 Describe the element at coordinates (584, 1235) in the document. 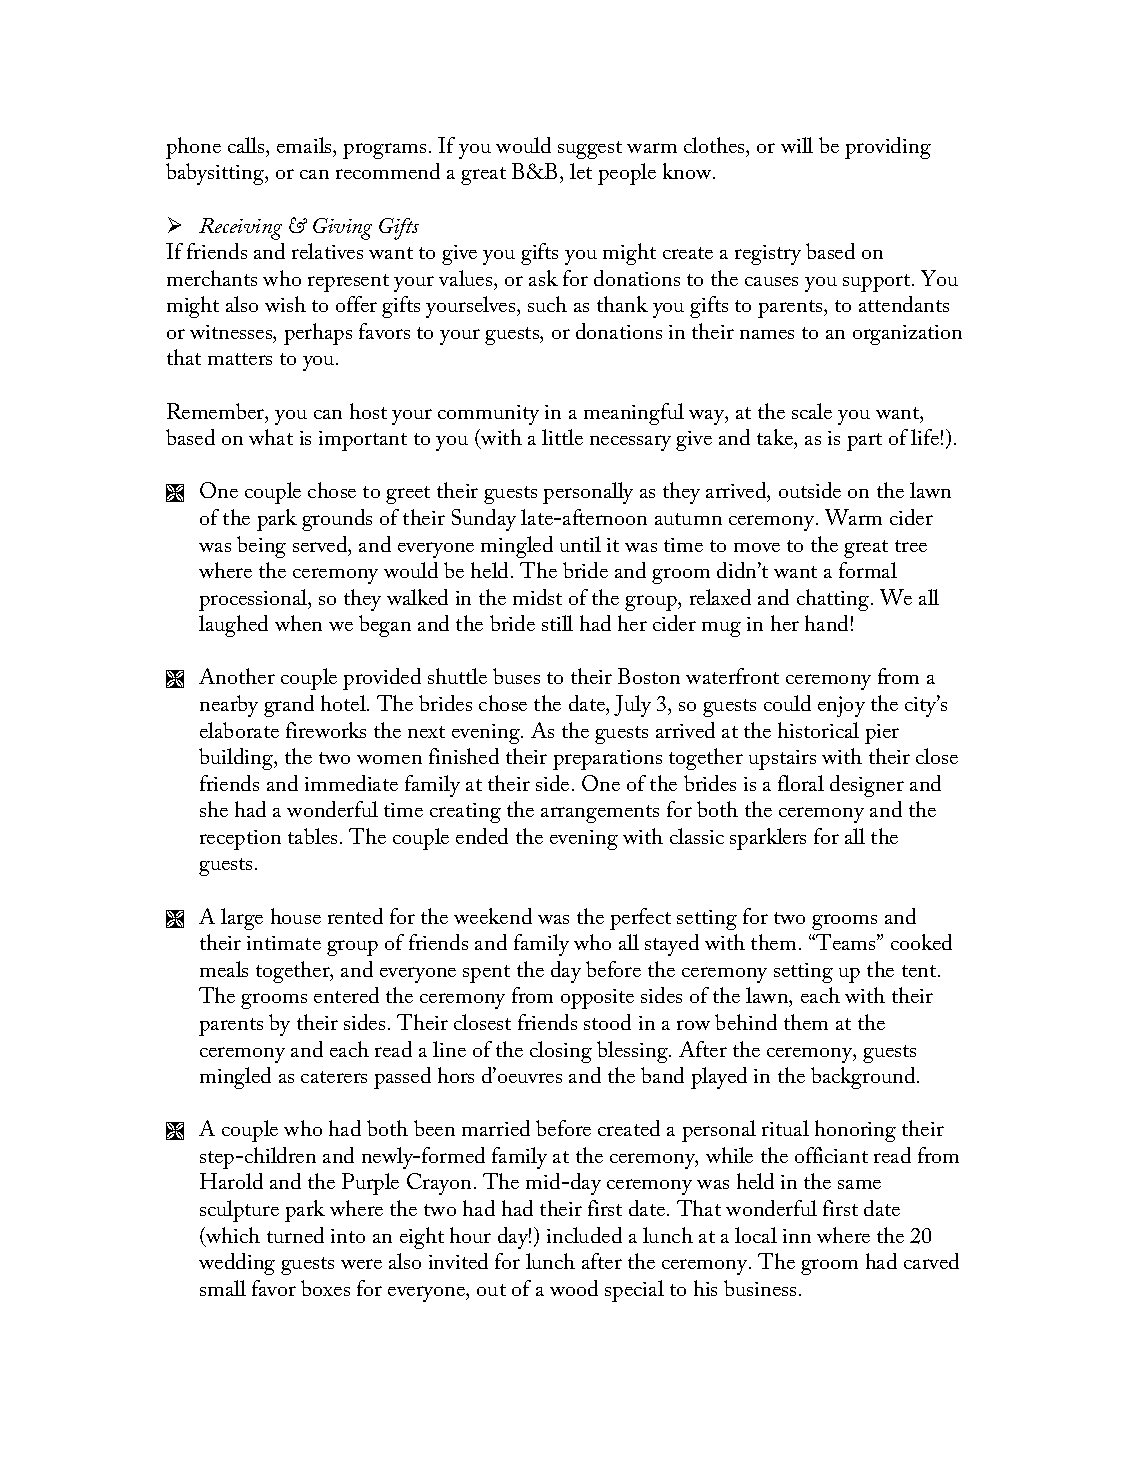

I see `included` at that location.
